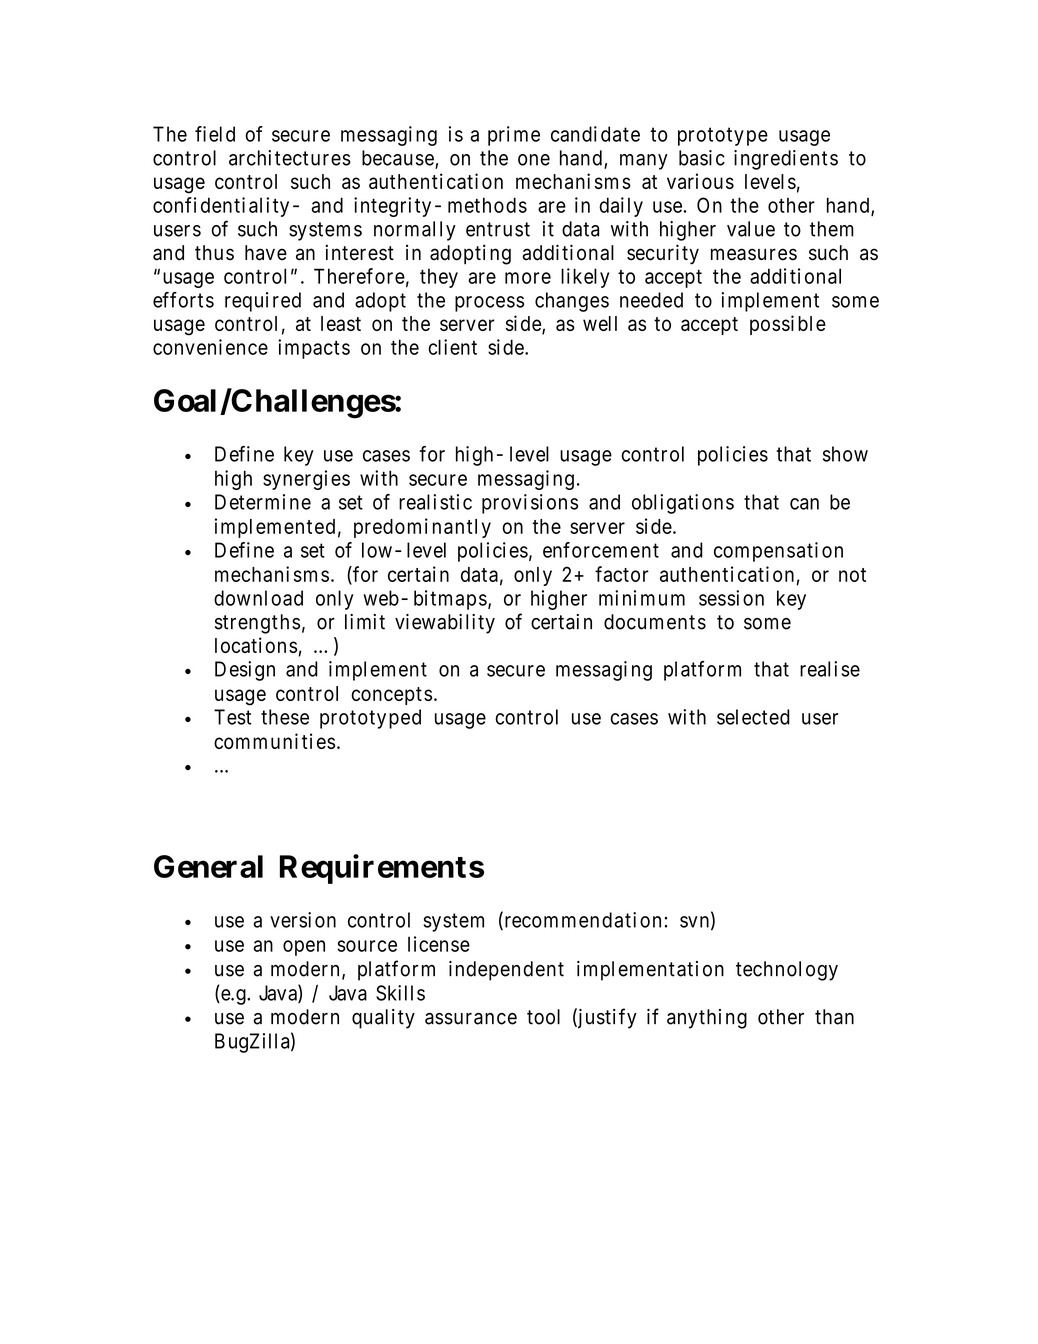 The image size is (1038, 1344). Describe the element at coordinates (506, 971) in the document. I see `independent` at that location.
